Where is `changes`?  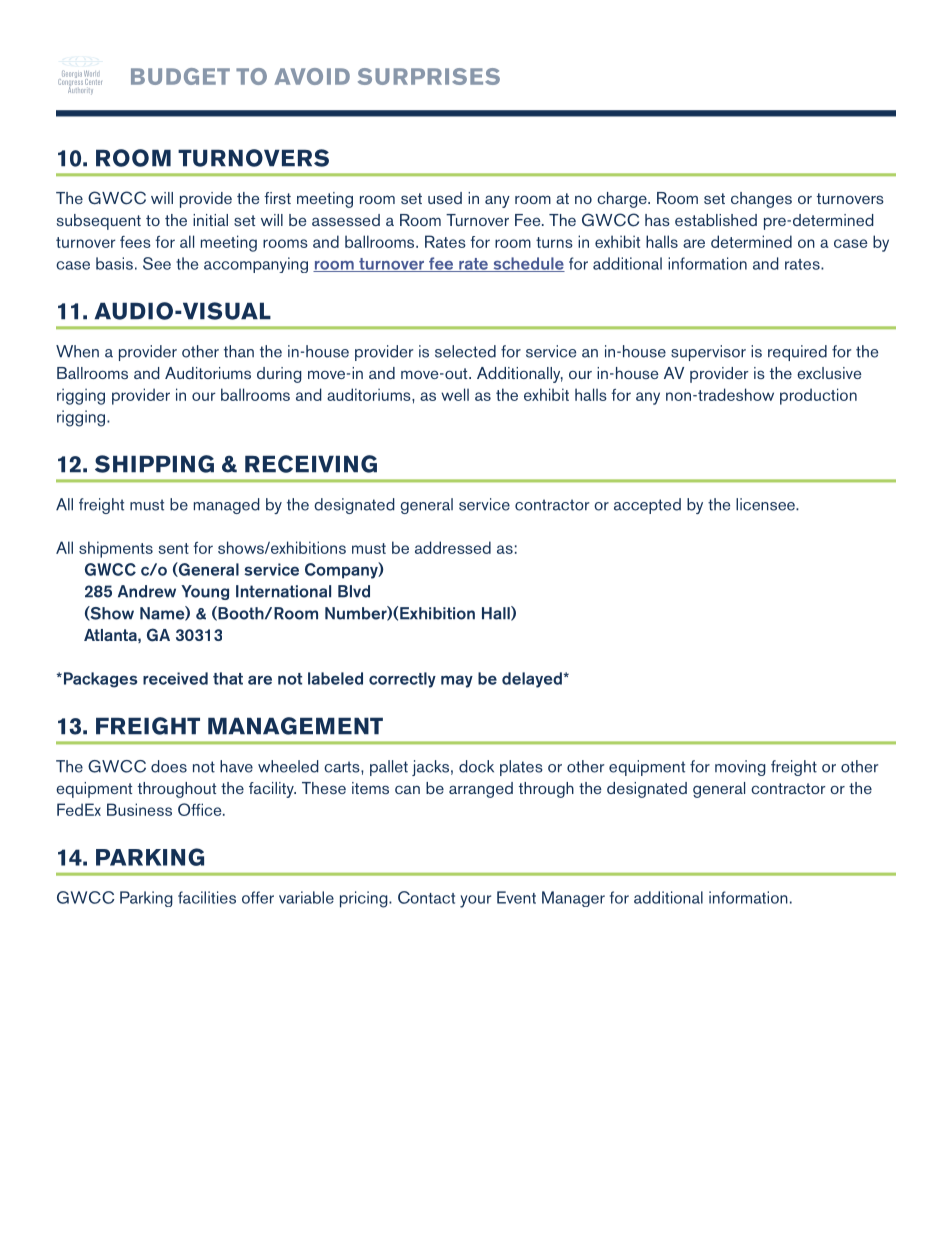
changes is located at coordinates (761, 200).
